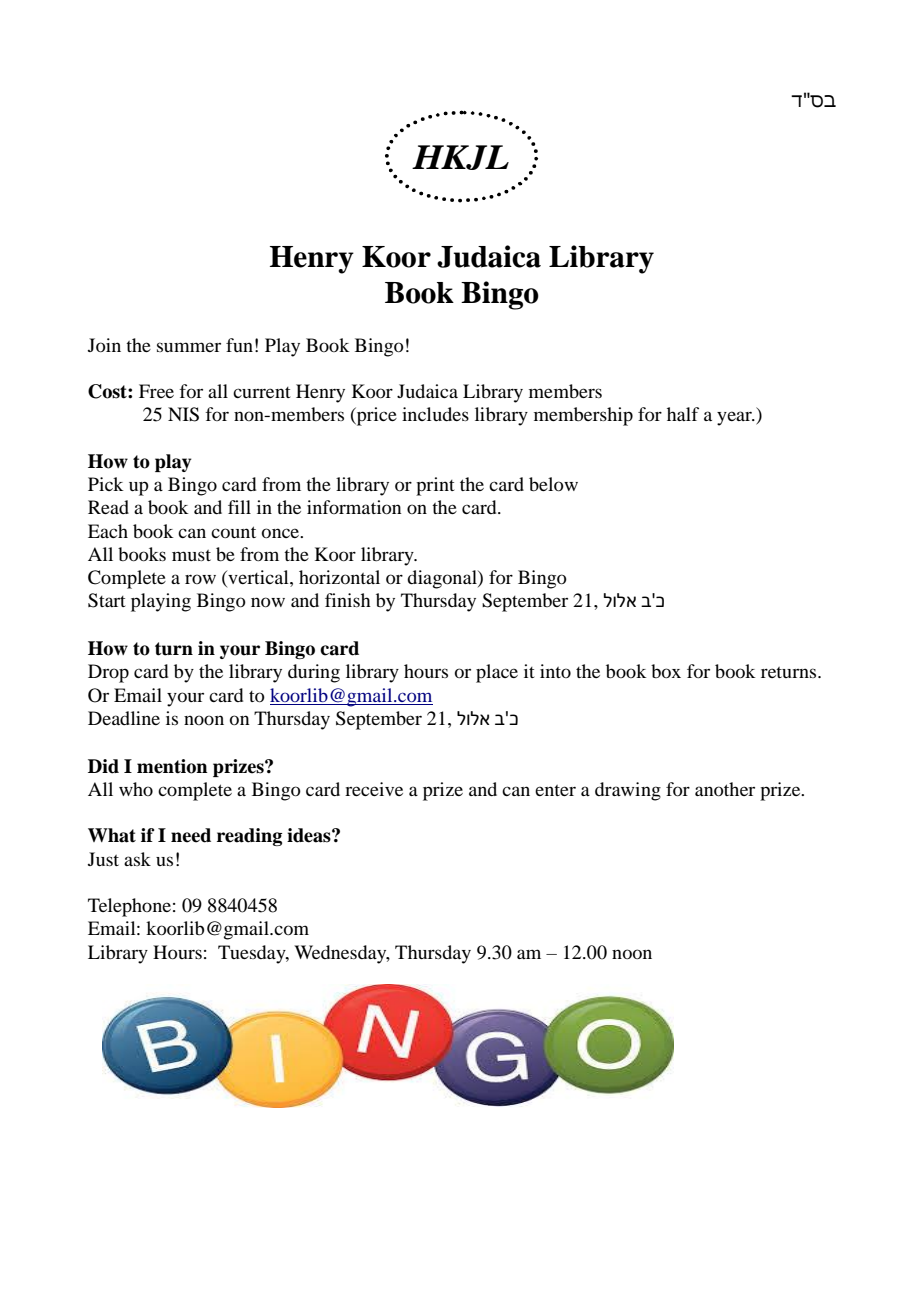 Image resolution: width=924 pixels, height=1308 pixels. What do you see at coordinates (683, 414) in the image?
I see `half` at bounding box center [683, 414].
